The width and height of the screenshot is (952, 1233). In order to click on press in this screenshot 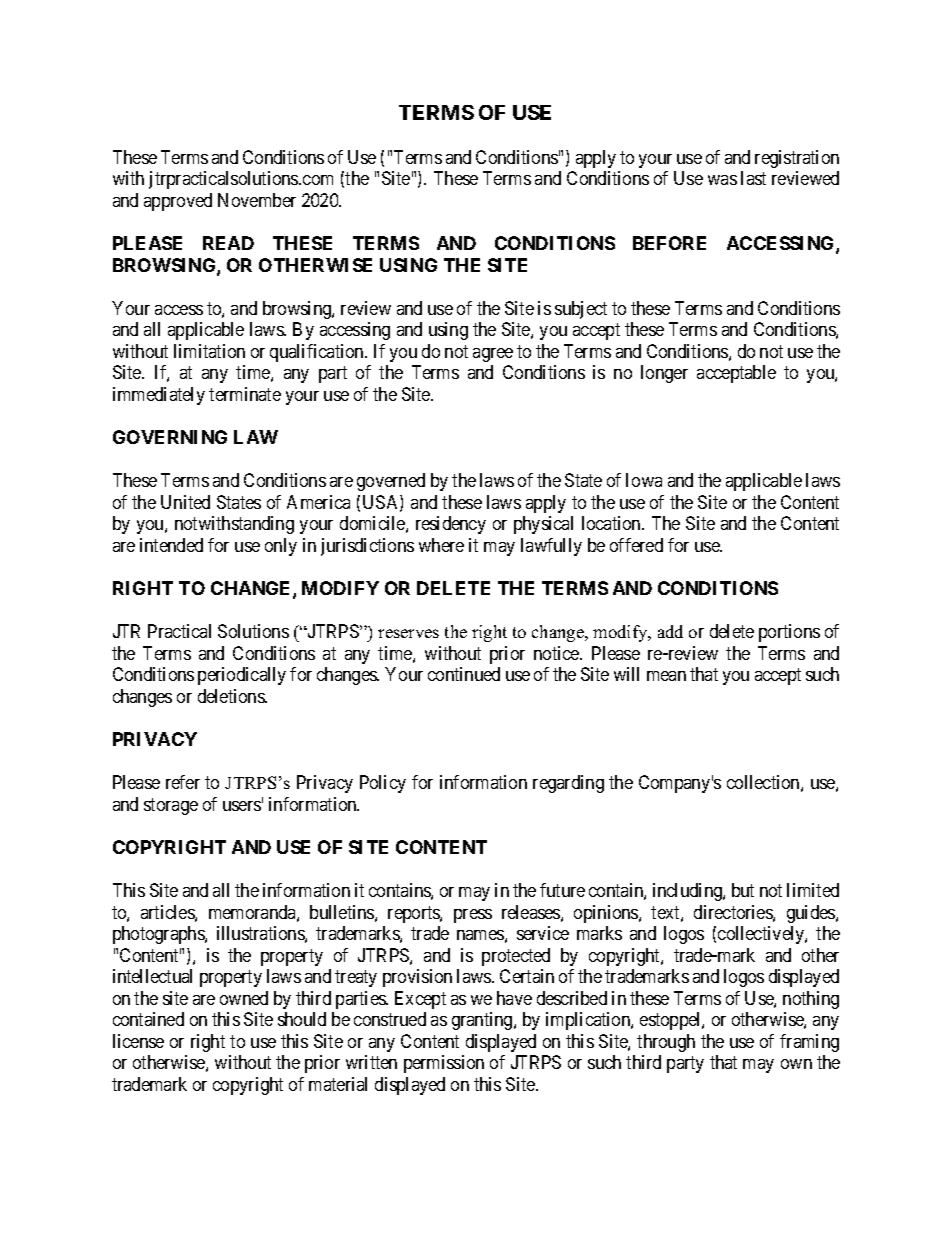, I will do `click(473, 916)`.
